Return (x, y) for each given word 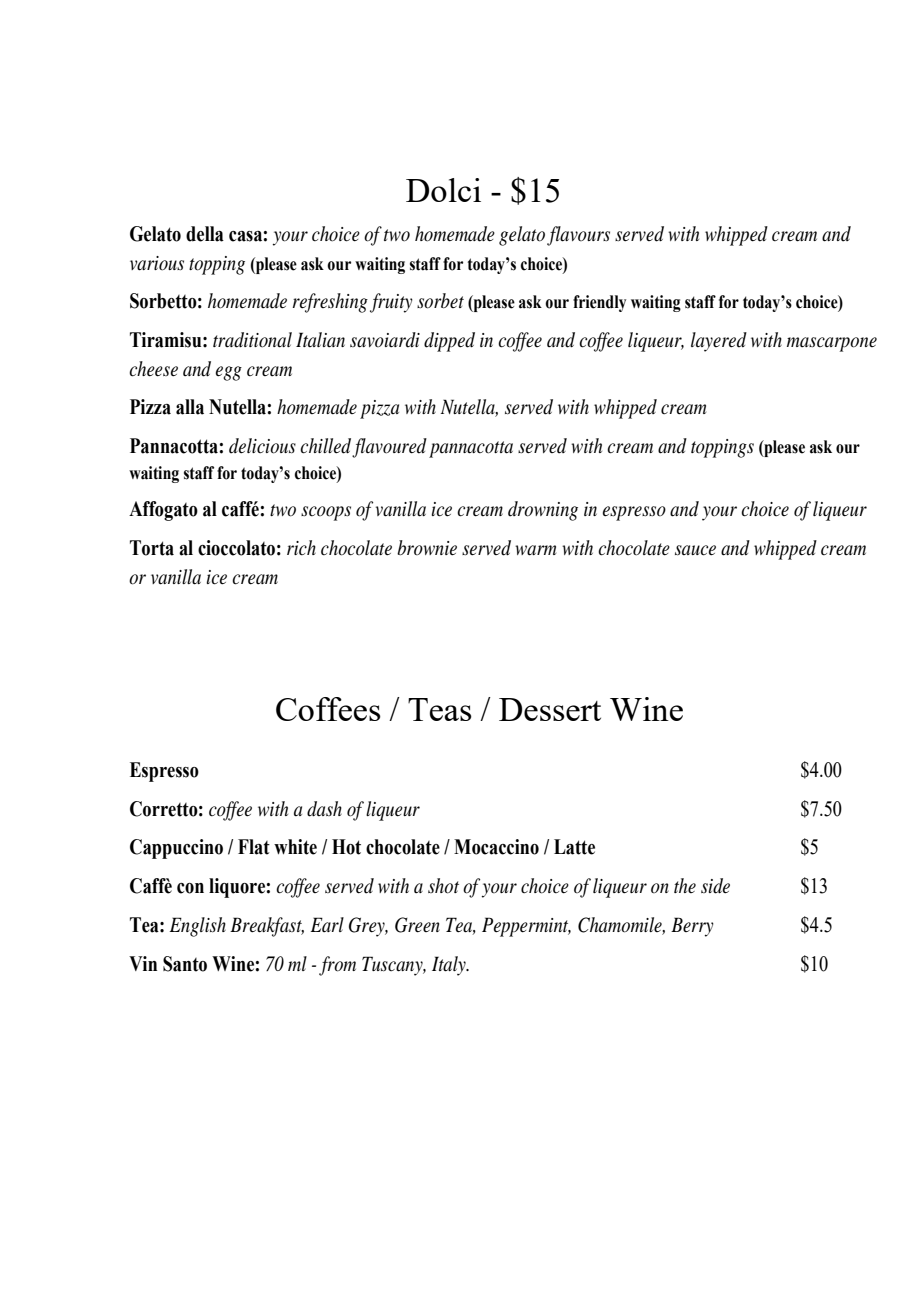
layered (719, 342)
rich (301, 547)
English (197, 927)
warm (535, 550)
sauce (695, 550)
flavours (578, 236)
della (205, 234)
